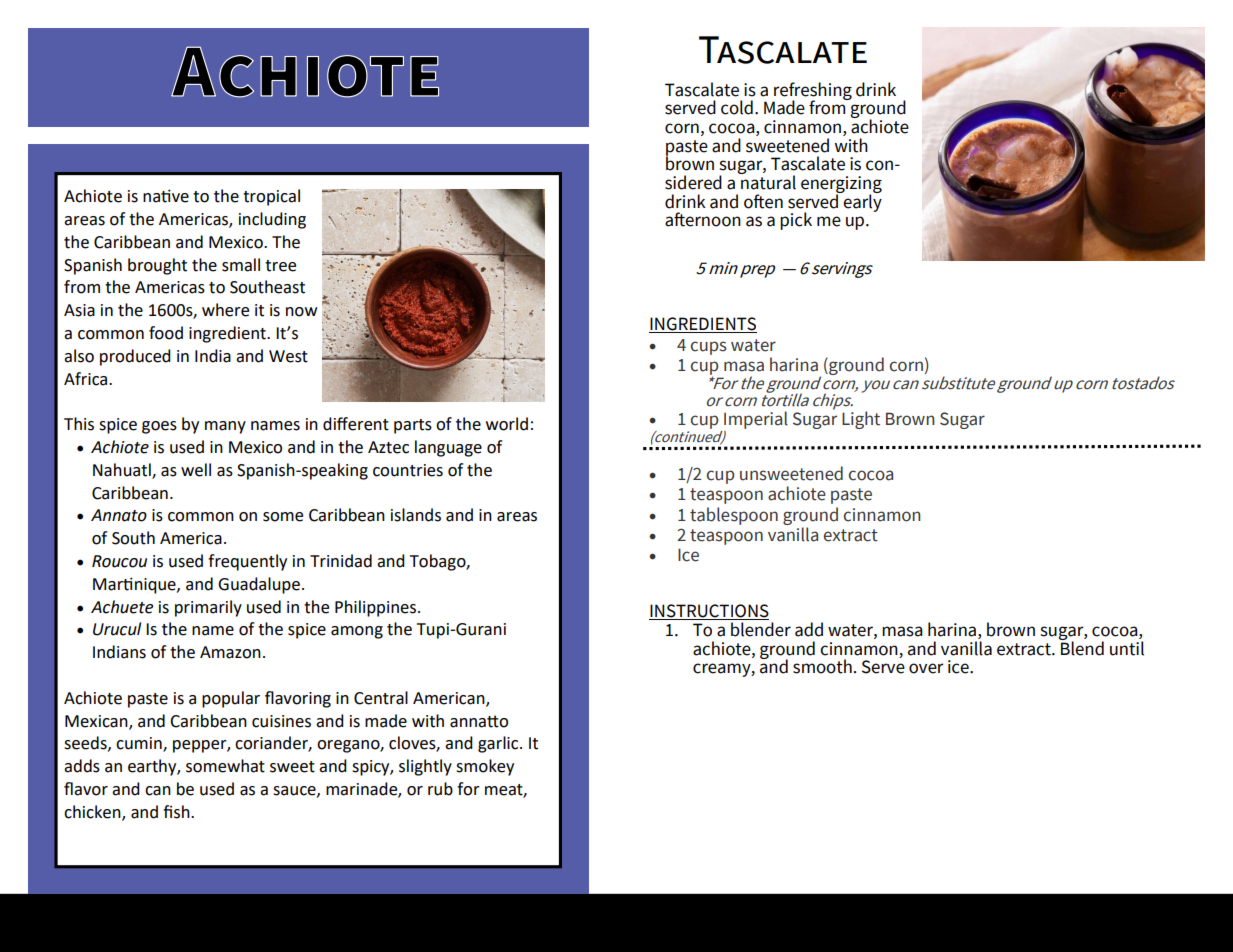 This screenshot has width=1233, height=952. Describe the element at coordinates (166, 333) in the screenshot. I see `food` at that location.
